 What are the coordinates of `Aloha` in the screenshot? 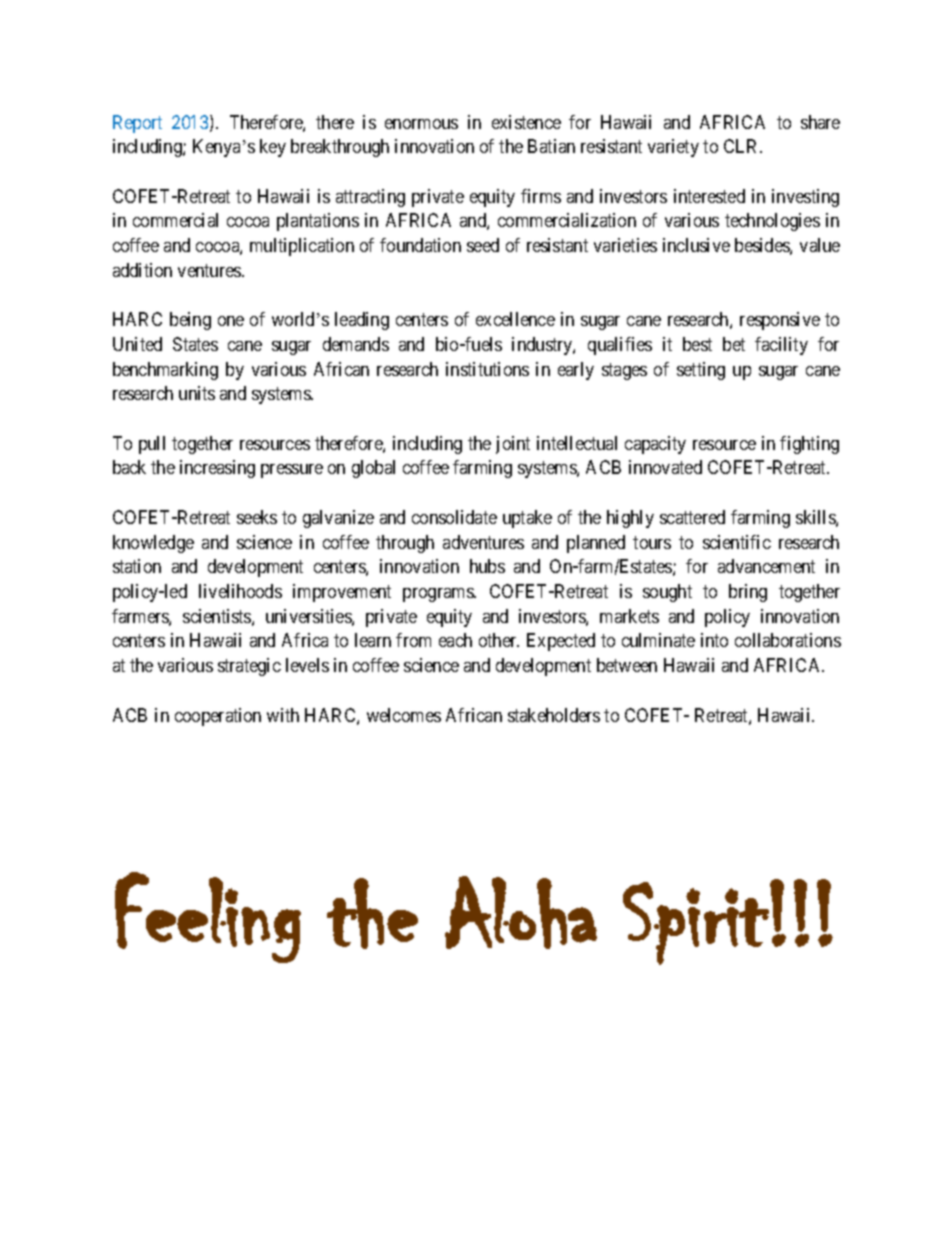 It's located at (521, 912).
